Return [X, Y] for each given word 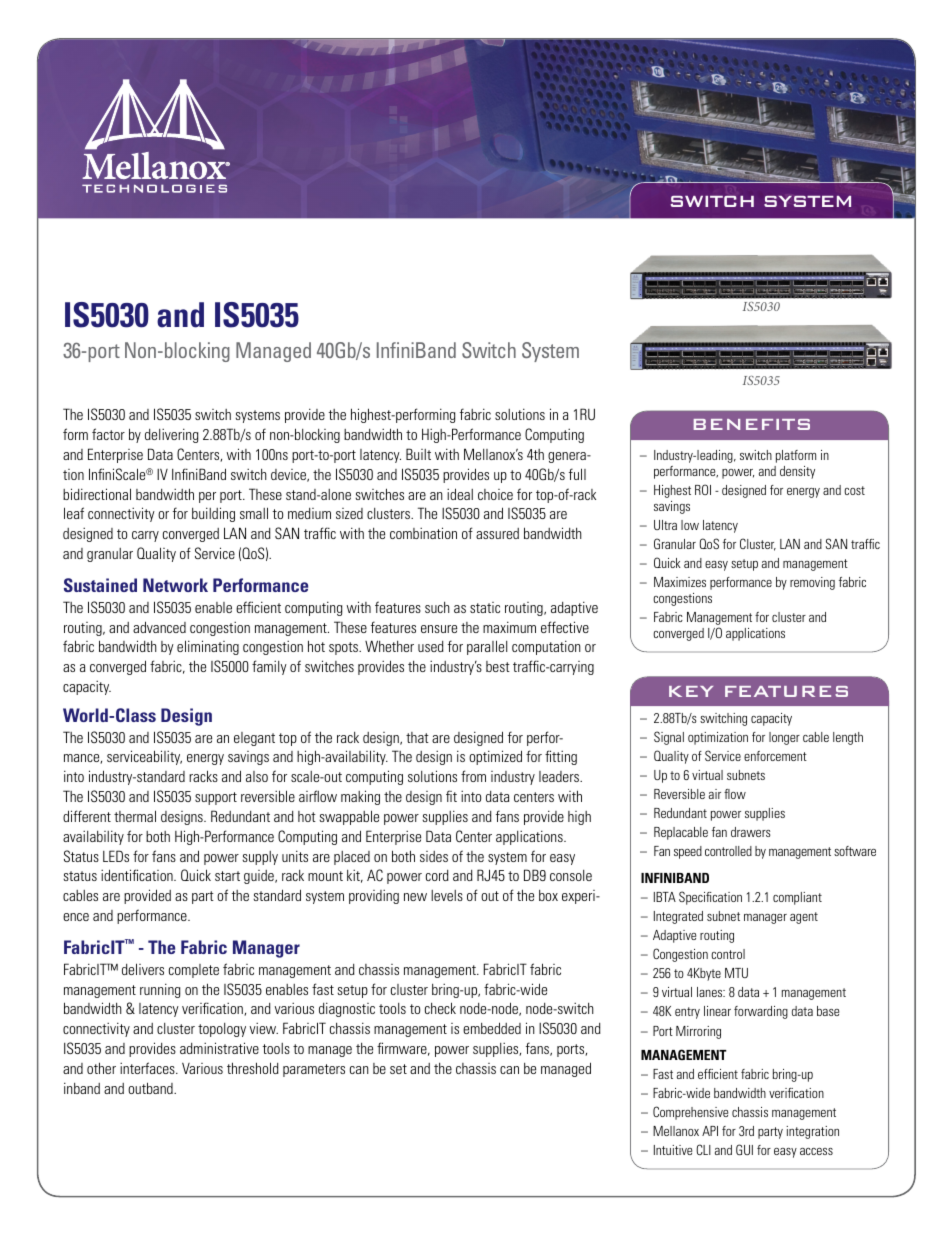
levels [447, 895]
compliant [797, 898]
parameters [314, 1070]
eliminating [208, 647]
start [227, 876]
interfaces [148, 1068]
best [498, 666]
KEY [691, 691]
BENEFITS [752, 424]
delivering [171, 435]
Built [418, 454]
